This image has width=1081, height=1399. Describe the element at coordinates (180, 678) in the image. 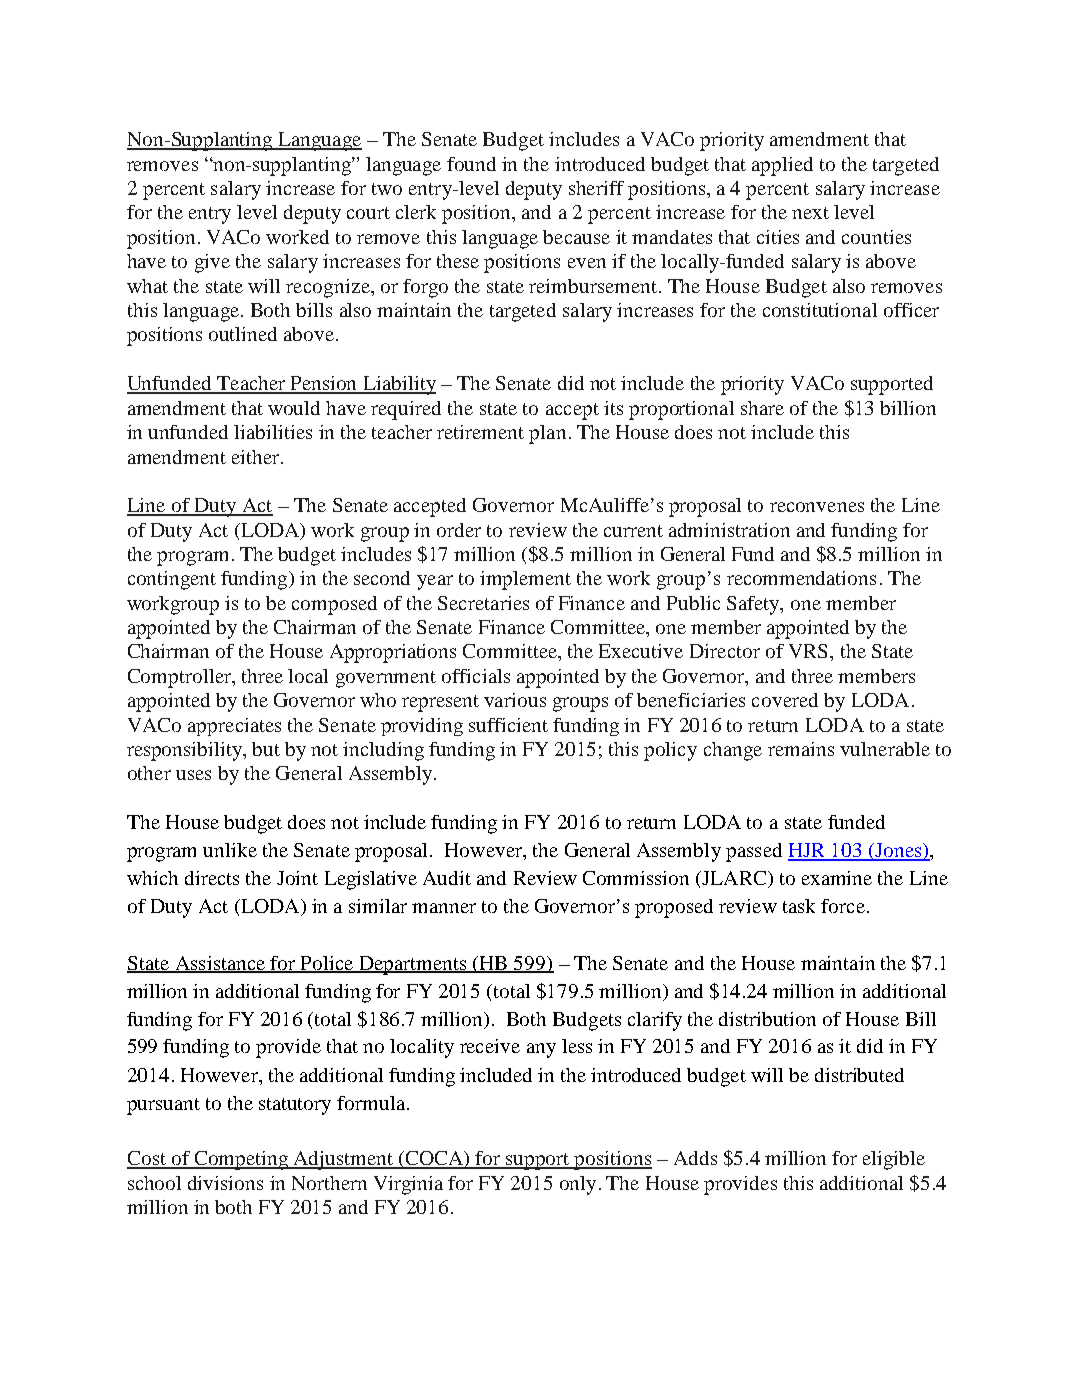

I see `Comptroller` at that location.
